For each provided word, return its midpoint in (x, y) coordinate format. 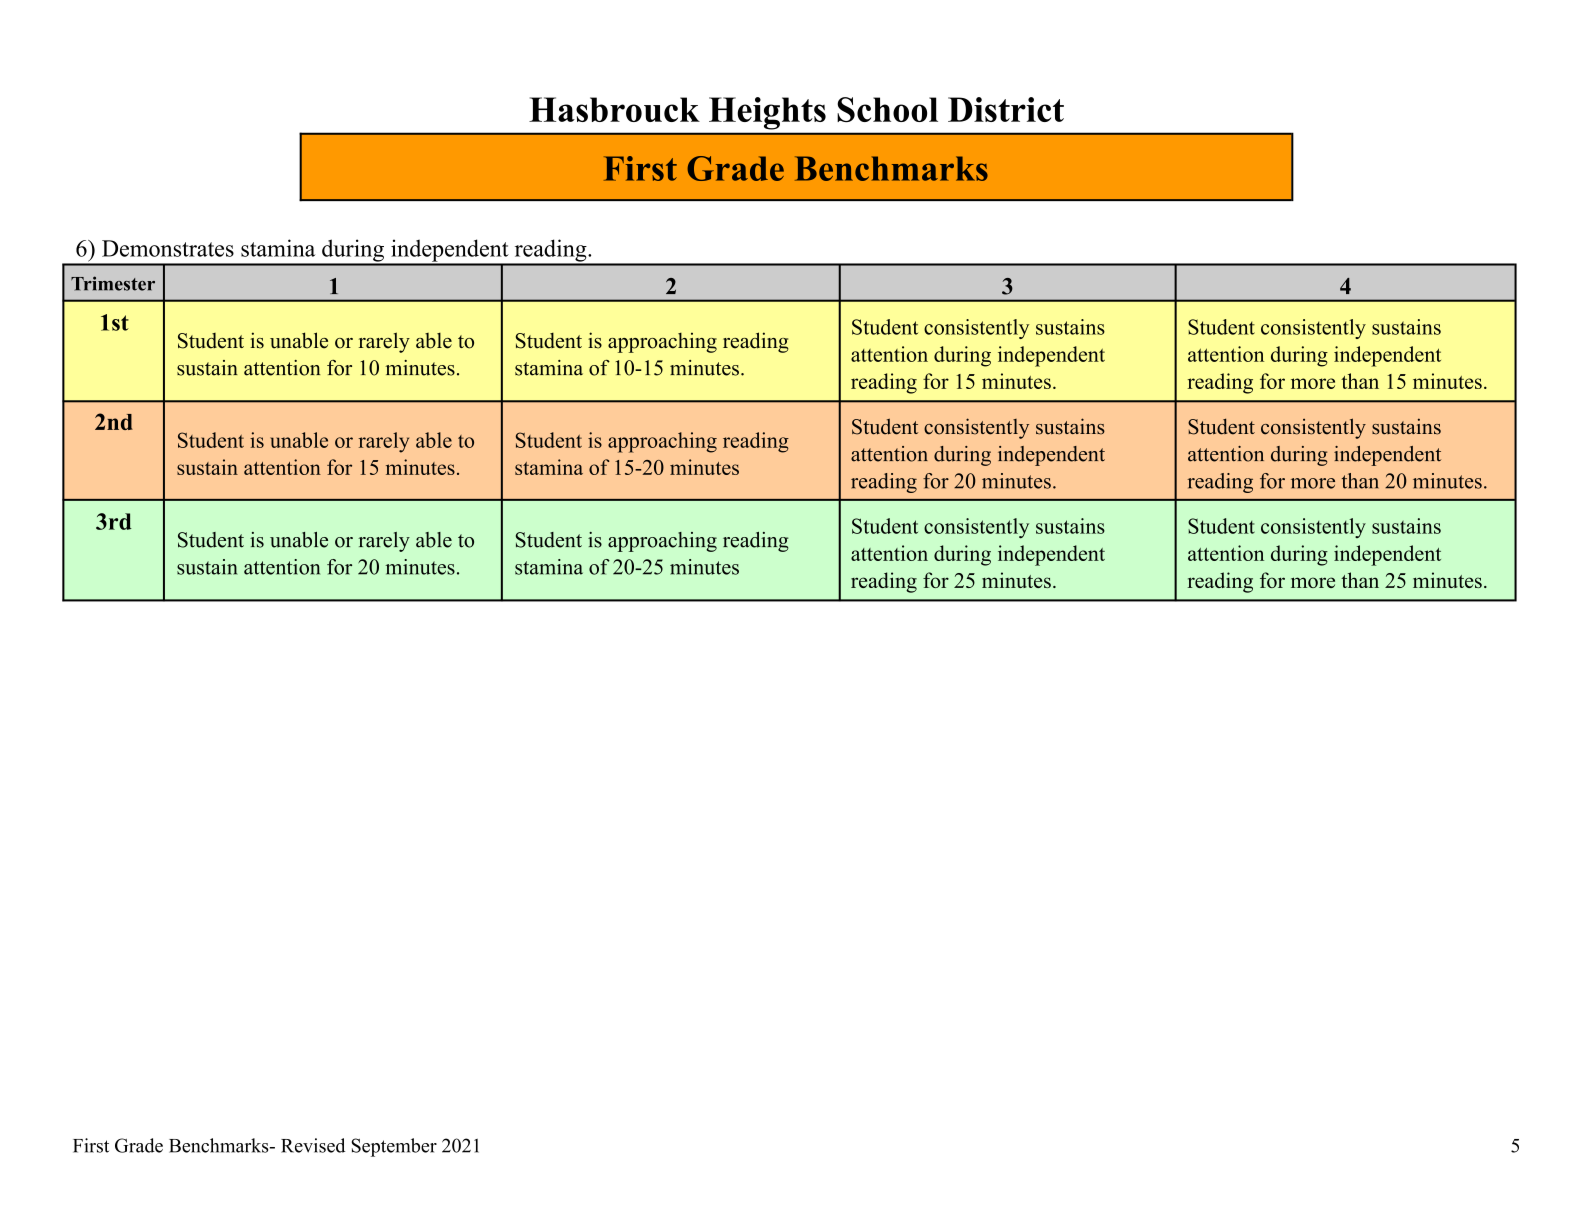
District (1006, 109)
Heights (767, 113)
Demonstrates (168, 248)
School (887, 109)
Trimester (113, 283)
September (394, 1147)
